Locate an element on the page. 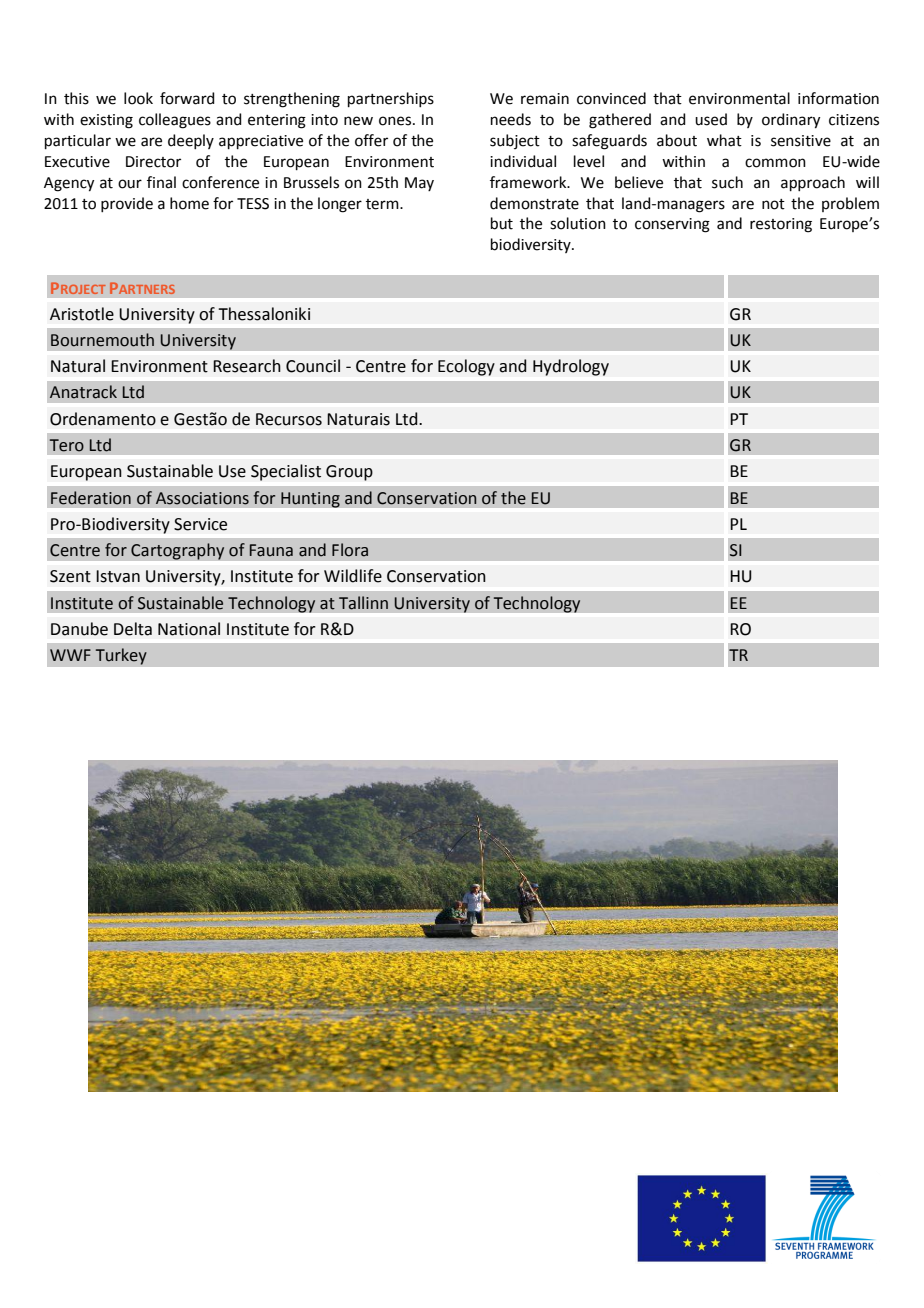 The height and width of the document is (1308, 924). National is located at coordinates (189, 629).
